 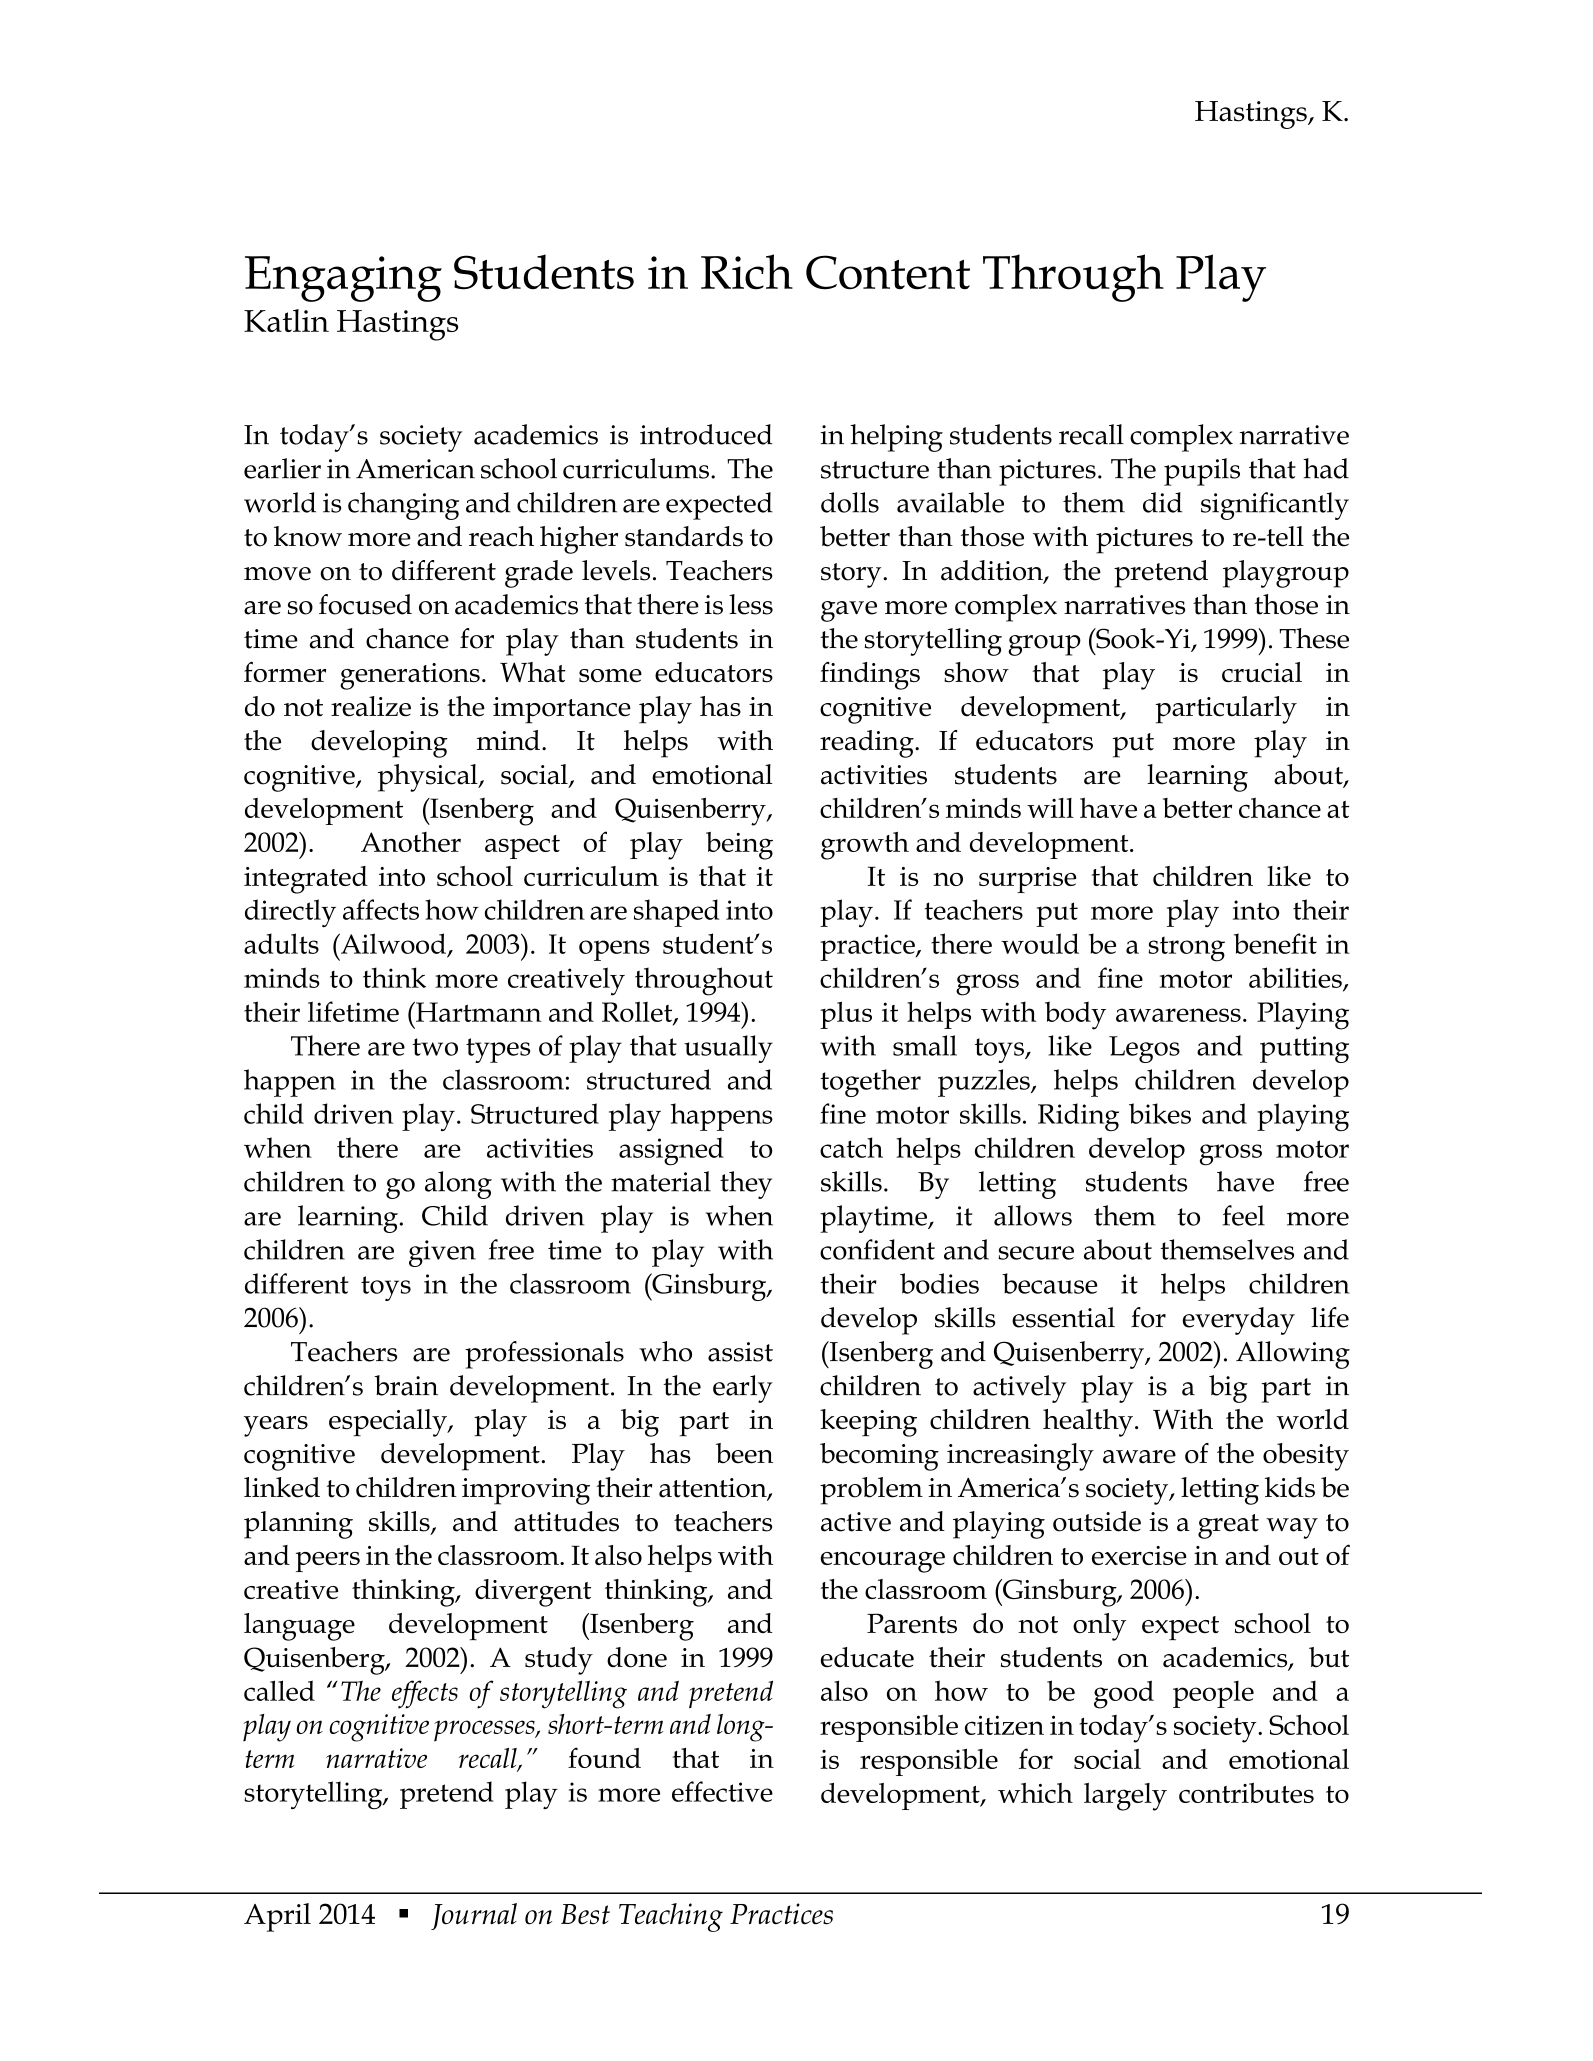 I want to click on realize, so click(x=371, y=706).
